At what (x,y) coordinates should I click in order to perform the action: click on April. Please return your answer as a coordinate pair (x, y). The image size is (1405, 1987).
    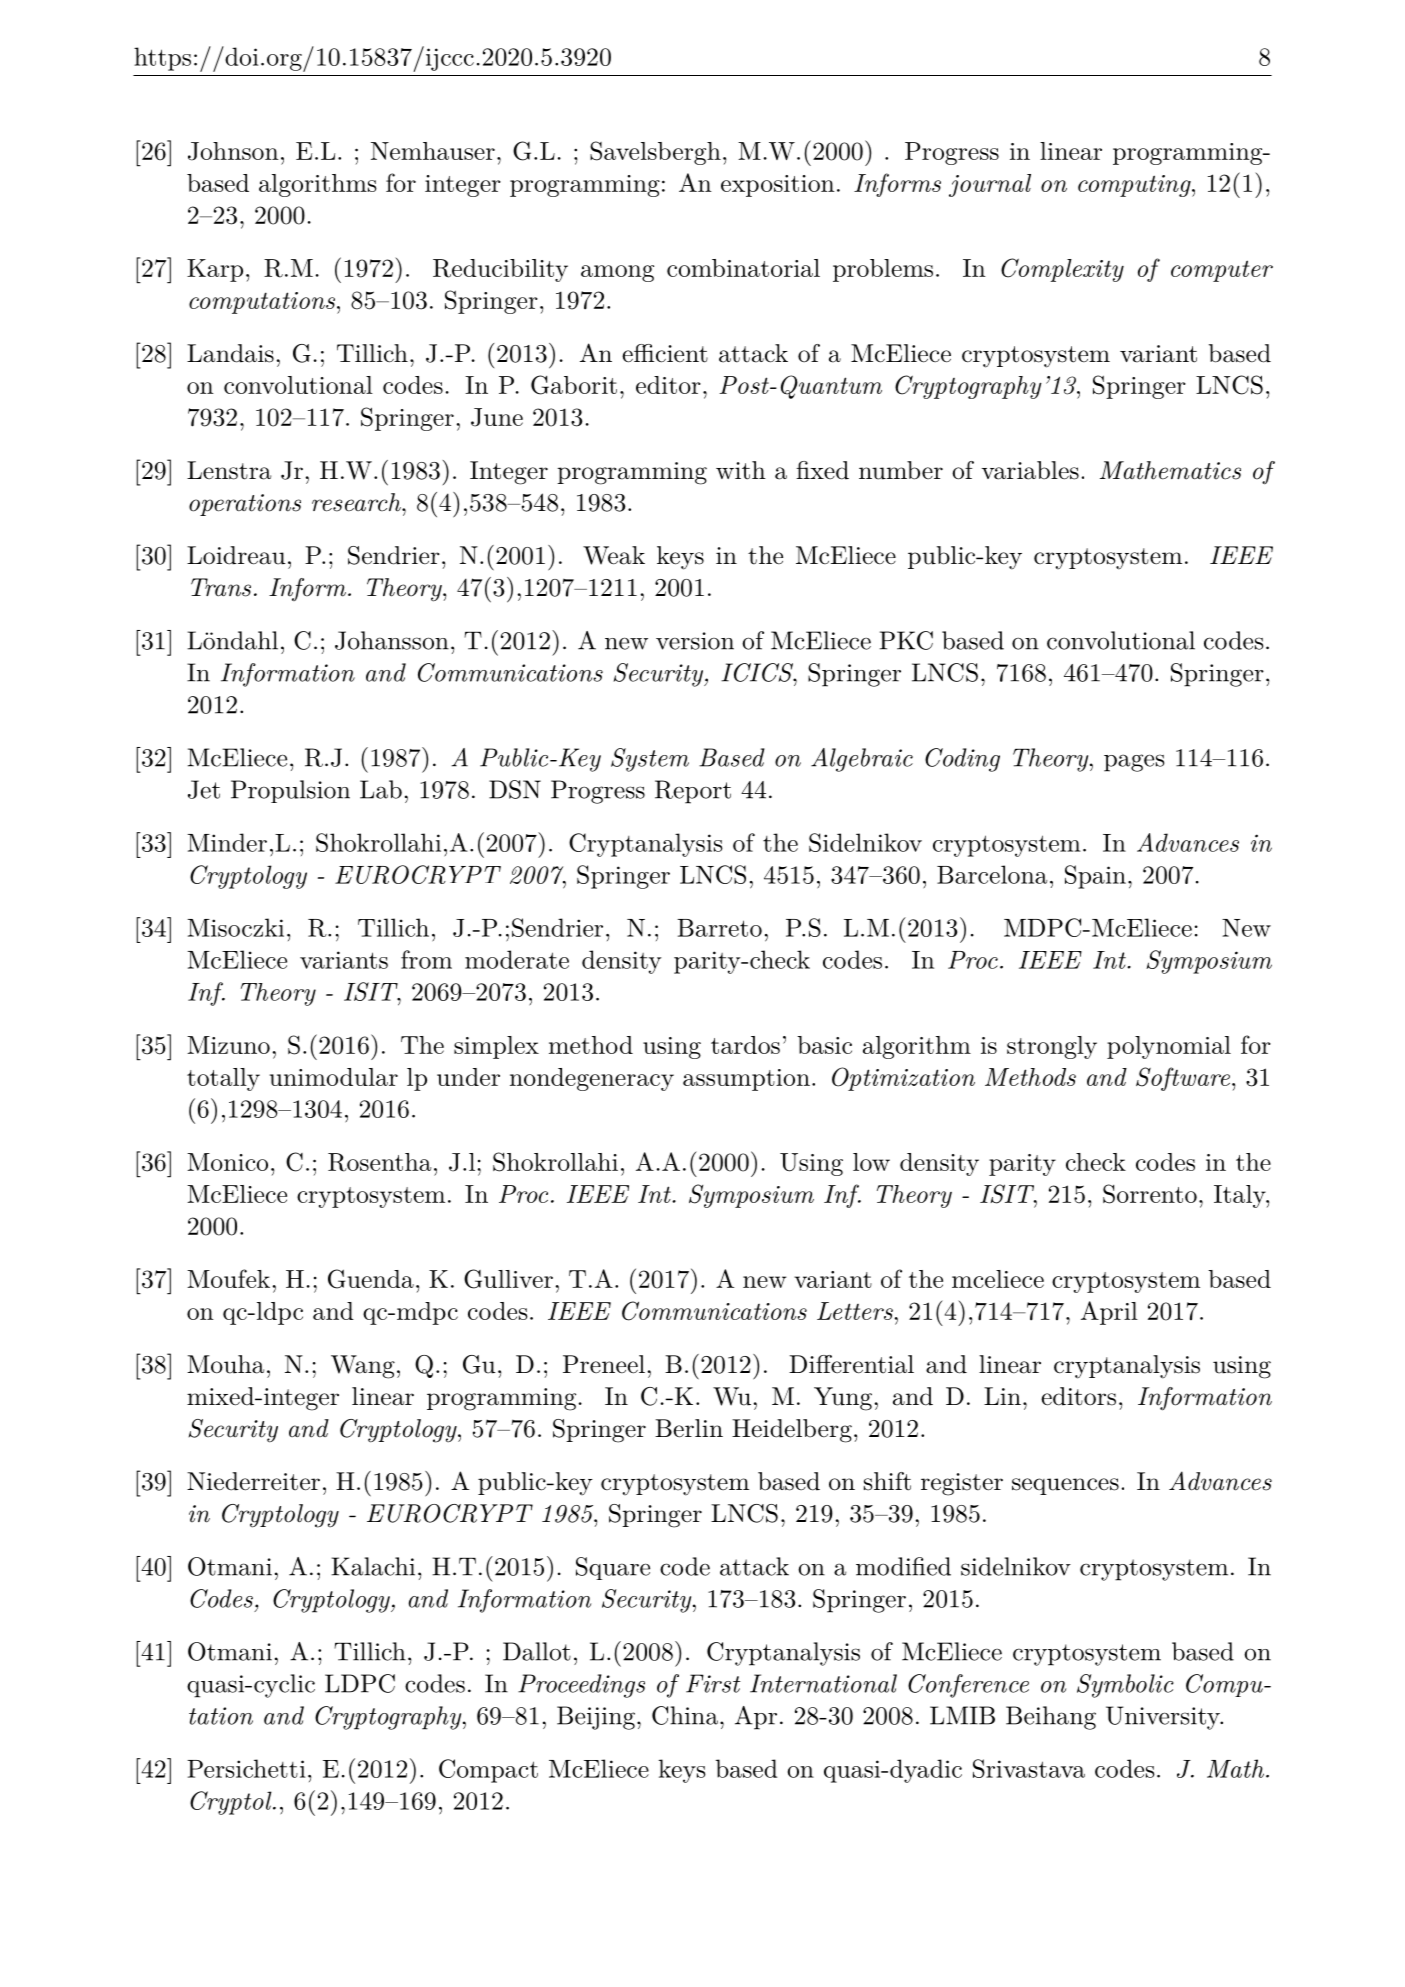
    Looking at the image, I should click on (1109, 1313).
